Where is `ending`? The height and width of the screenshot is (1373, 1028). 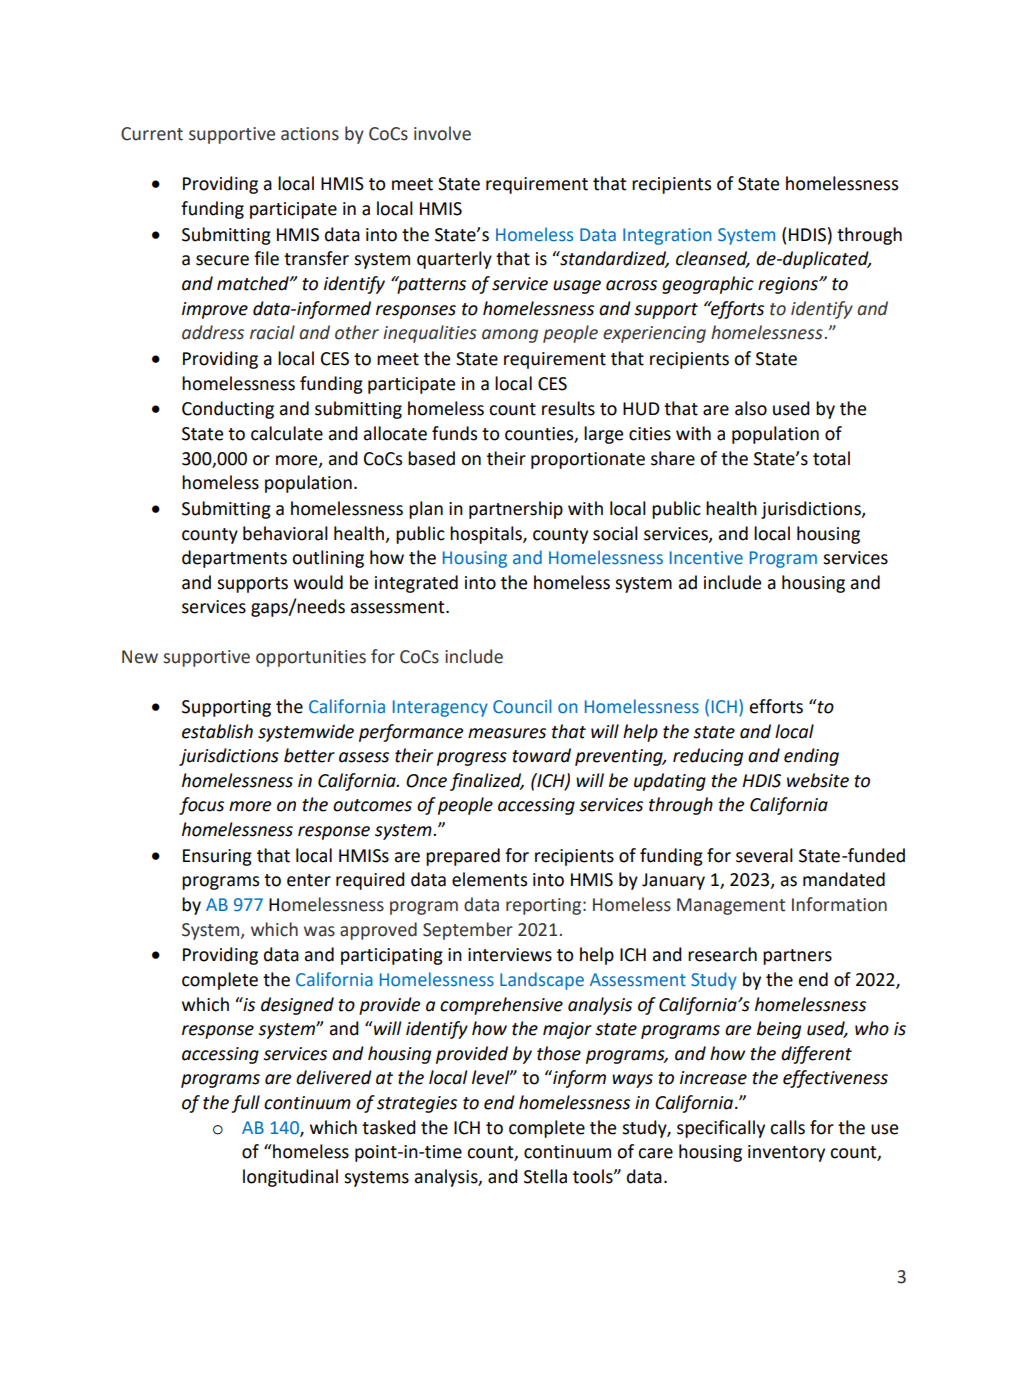
ending is located at coordinates (811, 757).
